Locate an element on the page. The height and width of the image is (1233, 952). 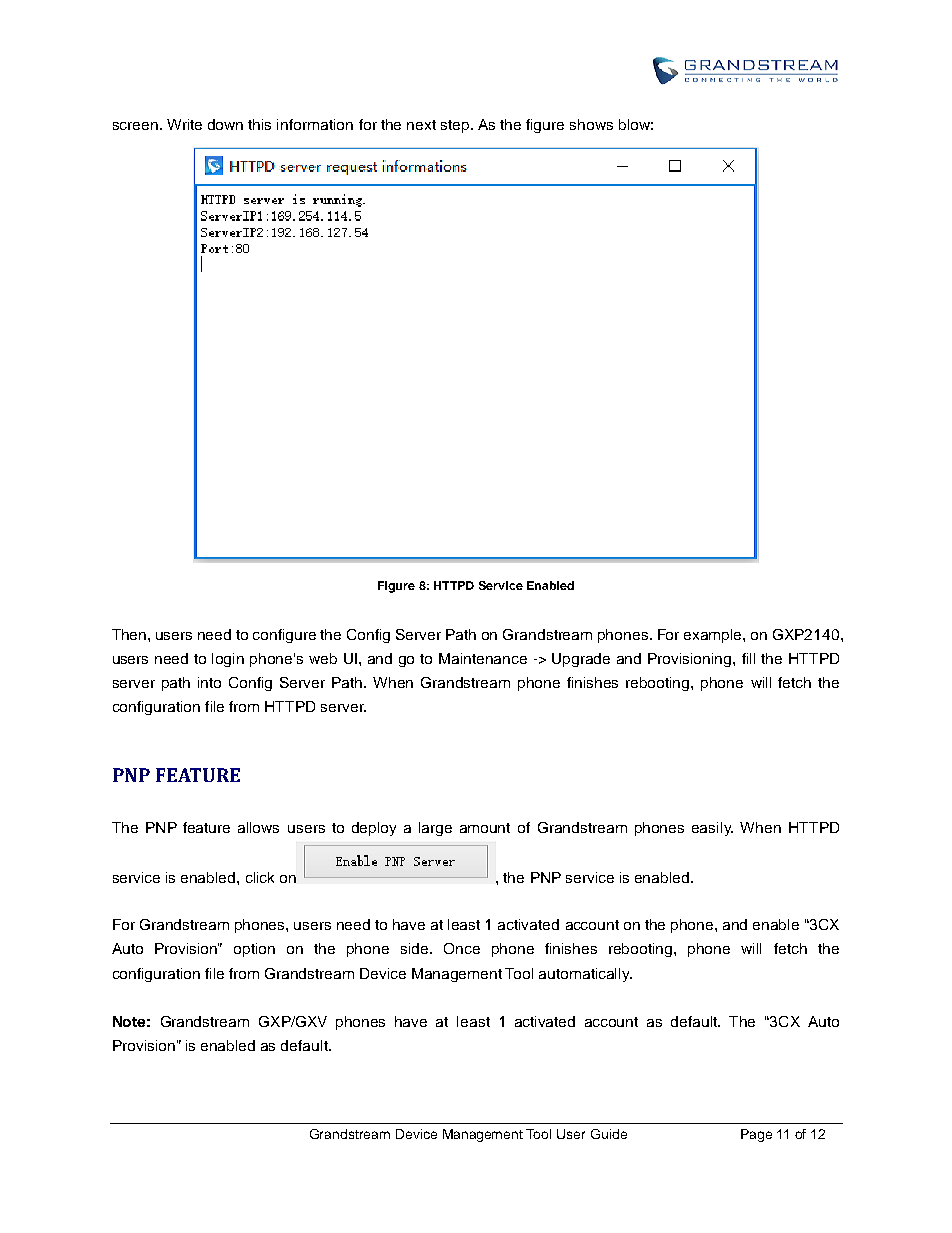
login is located at coordinates (228, 660).
